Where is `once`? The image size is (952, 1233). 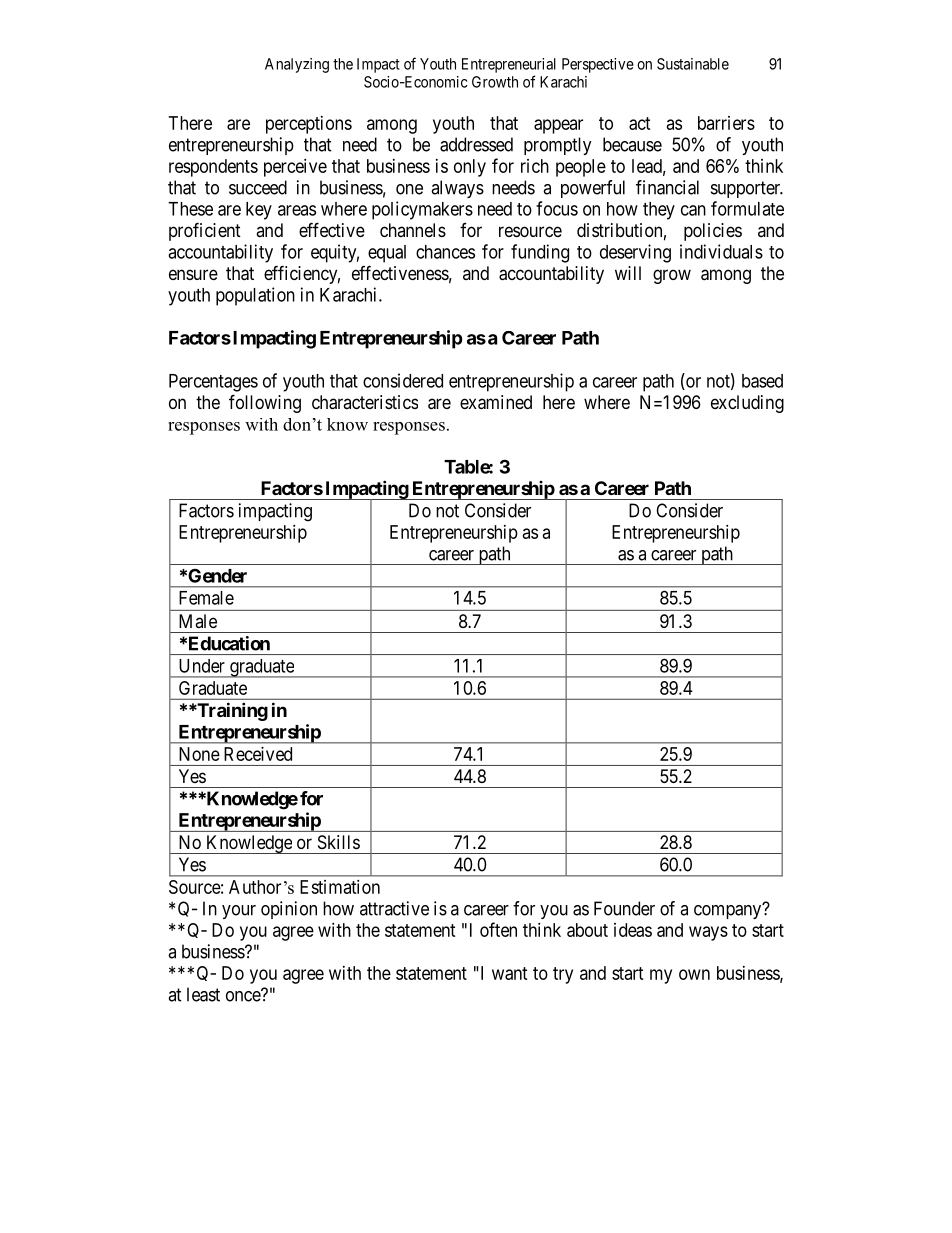
once is located at coordinates (244, 996).
